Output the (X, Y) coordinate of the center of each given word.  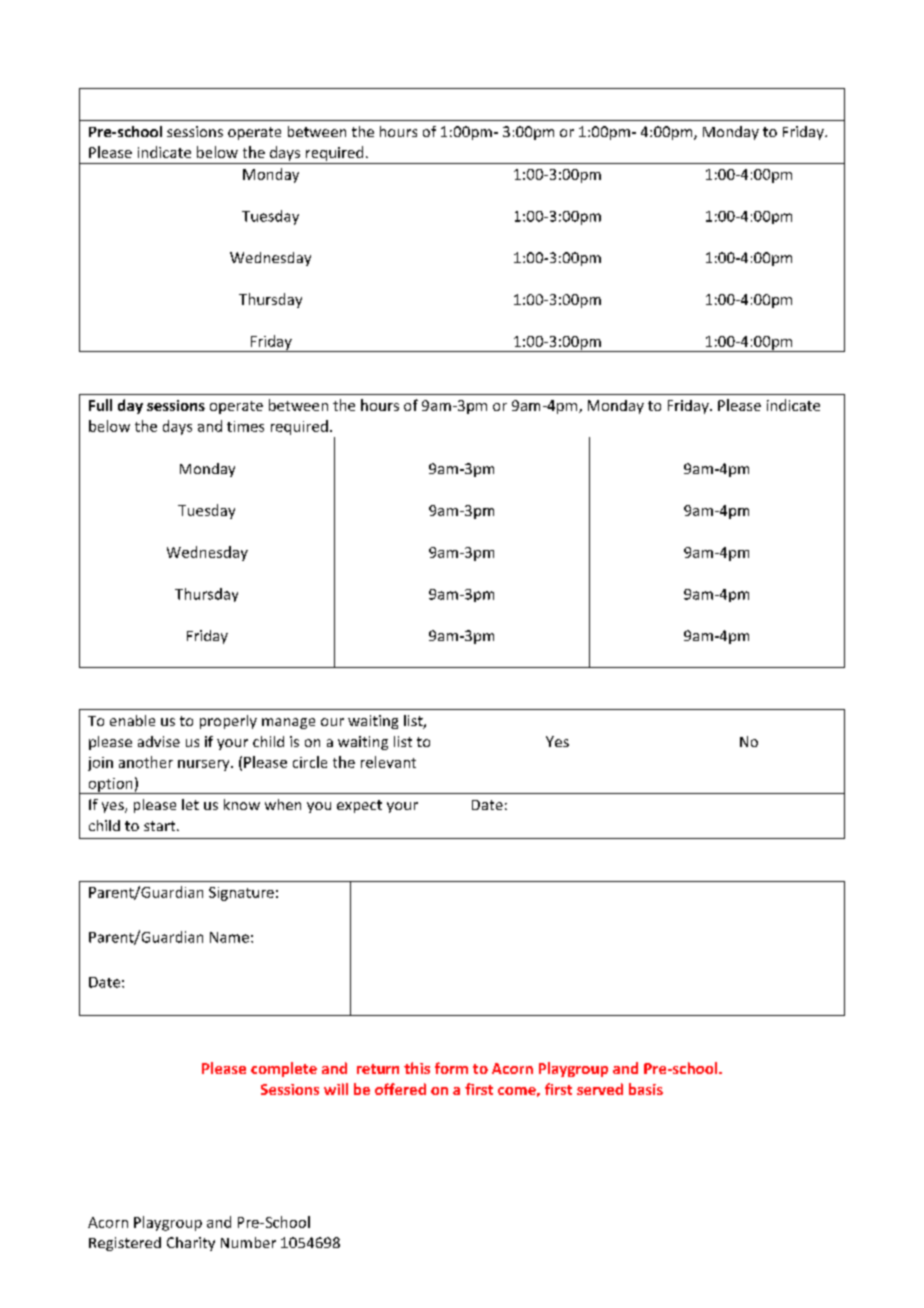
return (378, 1069)
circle (310, 762)
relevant (388, 762)
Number (248, 1242)
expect (359, 806)
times (245, 426)
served (600, 1089)
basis (646, 1089)
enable (132, 720)
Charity (191, 1244)
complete (284, 1069)
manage (288, 723)
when (283, 804)
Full (100, 405)
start (161, 826)
